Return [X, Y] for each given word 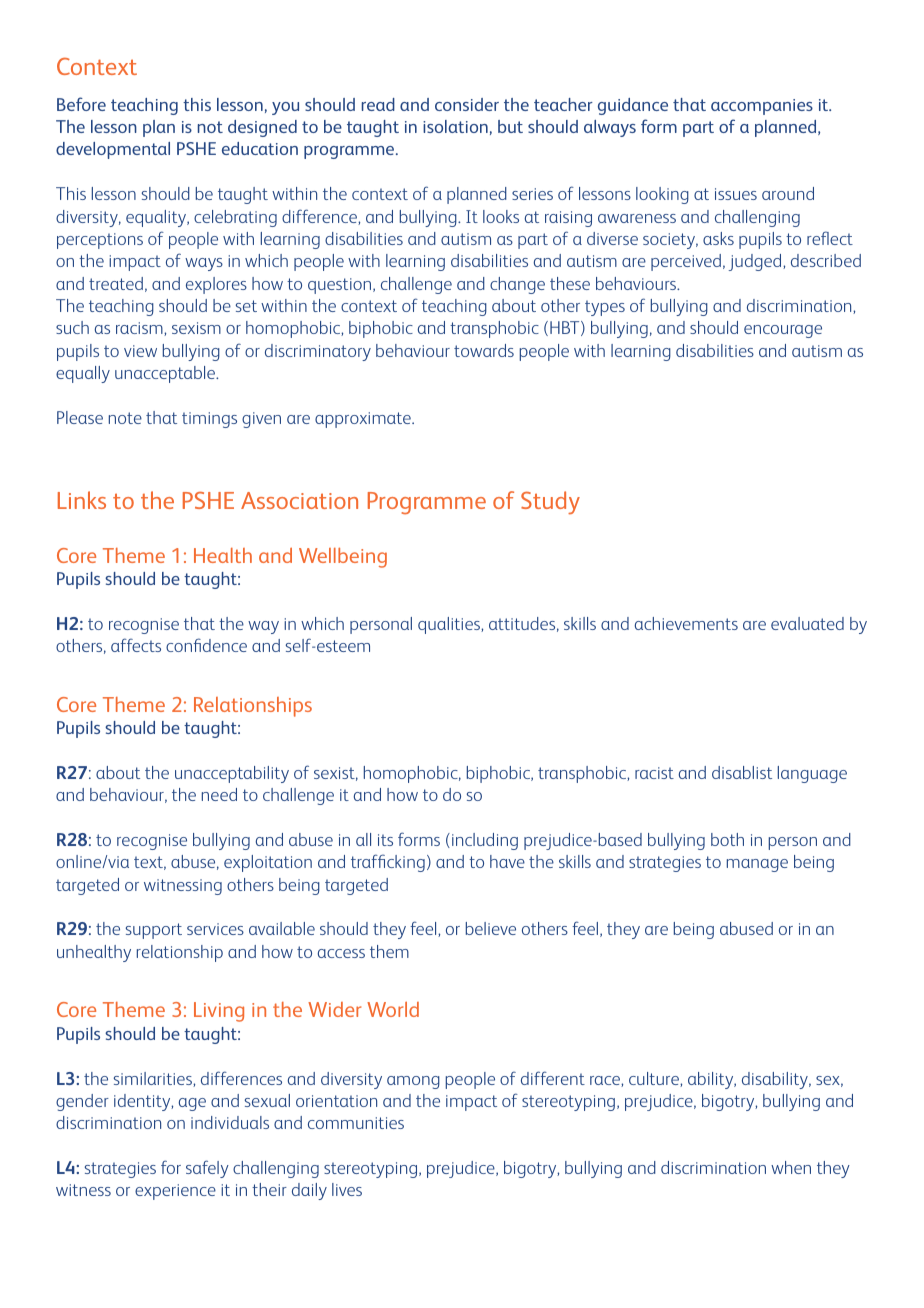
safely [207, 1169]
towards [484, 350]
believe [491, 928]
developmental [113, 150]
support [154, 931]
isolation [455, 126]
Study [550, 503]
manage [757, 865]
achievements [686, 623]
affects [136, 645]
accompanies [762, 107]
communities [356, 1123]
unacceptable [166, 374]
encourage [783, 331]
